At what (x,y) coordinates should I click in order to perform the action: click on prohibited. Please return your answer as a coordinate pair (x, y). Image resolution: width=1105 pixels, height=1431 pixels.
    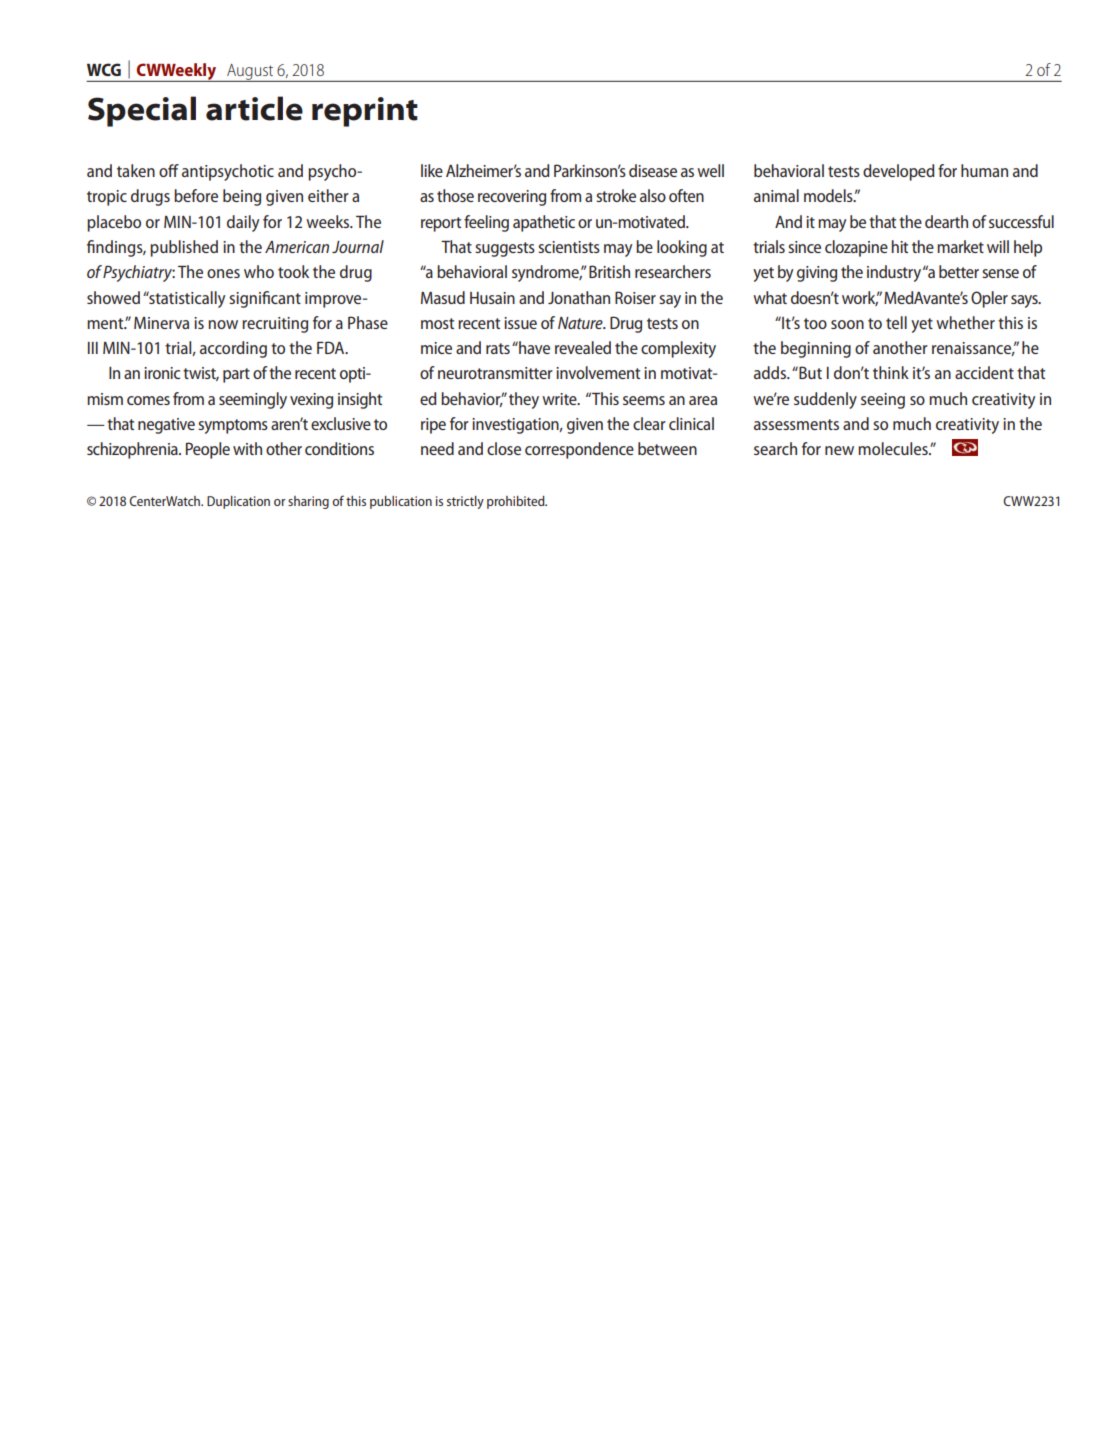
    Looking at the image, I should click on (517, 502).
